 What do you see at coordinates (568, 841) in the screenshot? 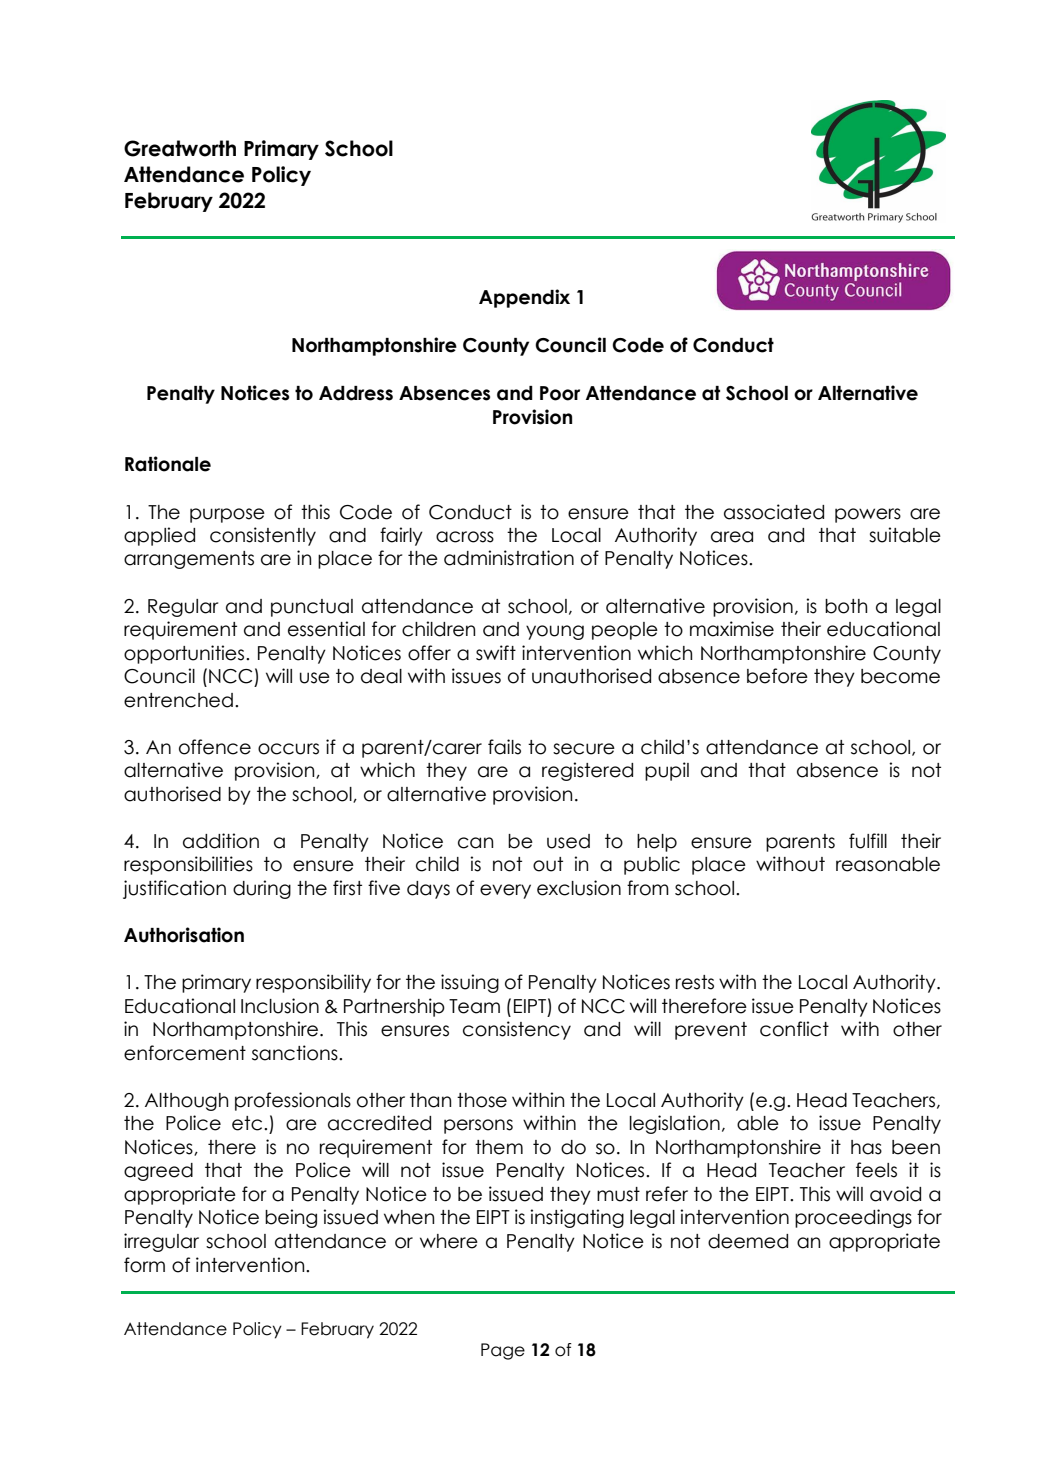
I see `used` at bounding box center [568, 841].
